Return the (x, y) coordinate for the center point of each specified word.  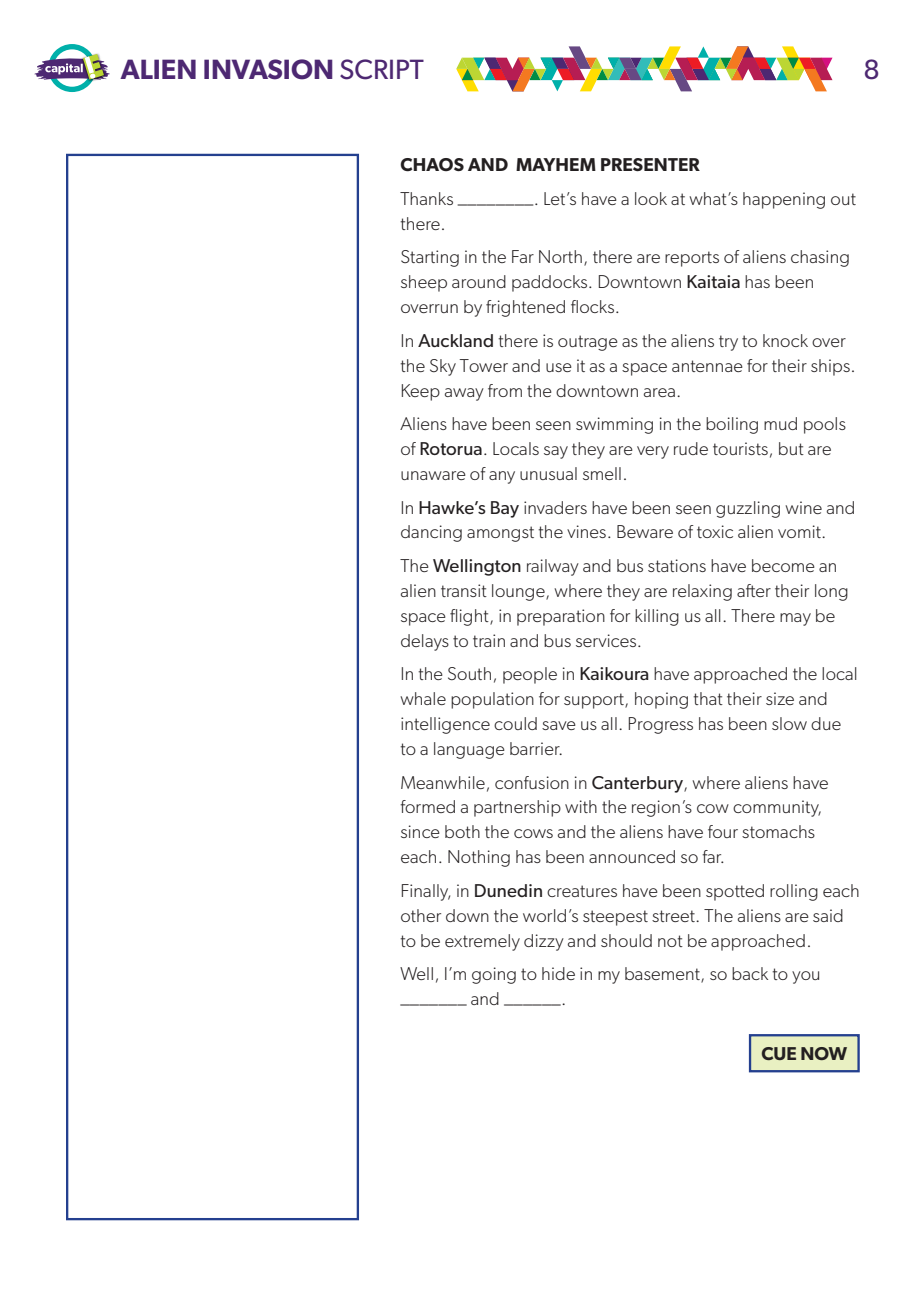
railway (553, 567)
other (421, 915)
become (783, 565)
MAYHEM (556, 164)
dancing (431, 533)
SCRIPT (382, 69)
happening (784, 200)
